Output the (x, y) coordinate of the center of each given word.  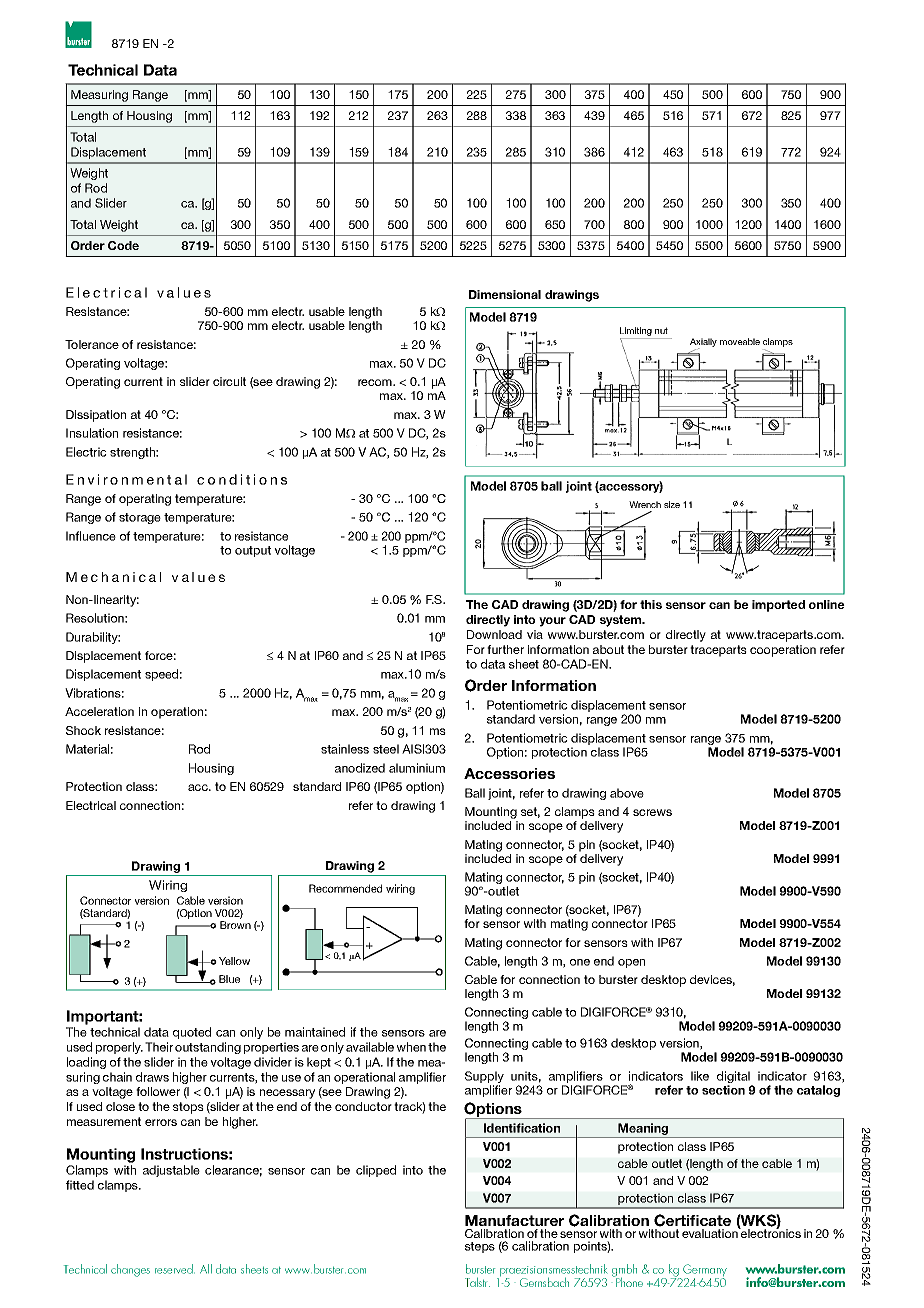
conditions (242, 479)
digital (734, 1078)
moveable (740, 341)
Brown (235, 925)
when (411, 1047)
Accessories (509, 773)
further (505, 649)
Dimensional (505, 294)
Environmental (126, 479)
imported (778, 606)
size (672, 504)
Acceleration (99, 711)
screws (652, 812)
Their (159, 1047)
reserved (174, 1269)
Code (123, 245)
